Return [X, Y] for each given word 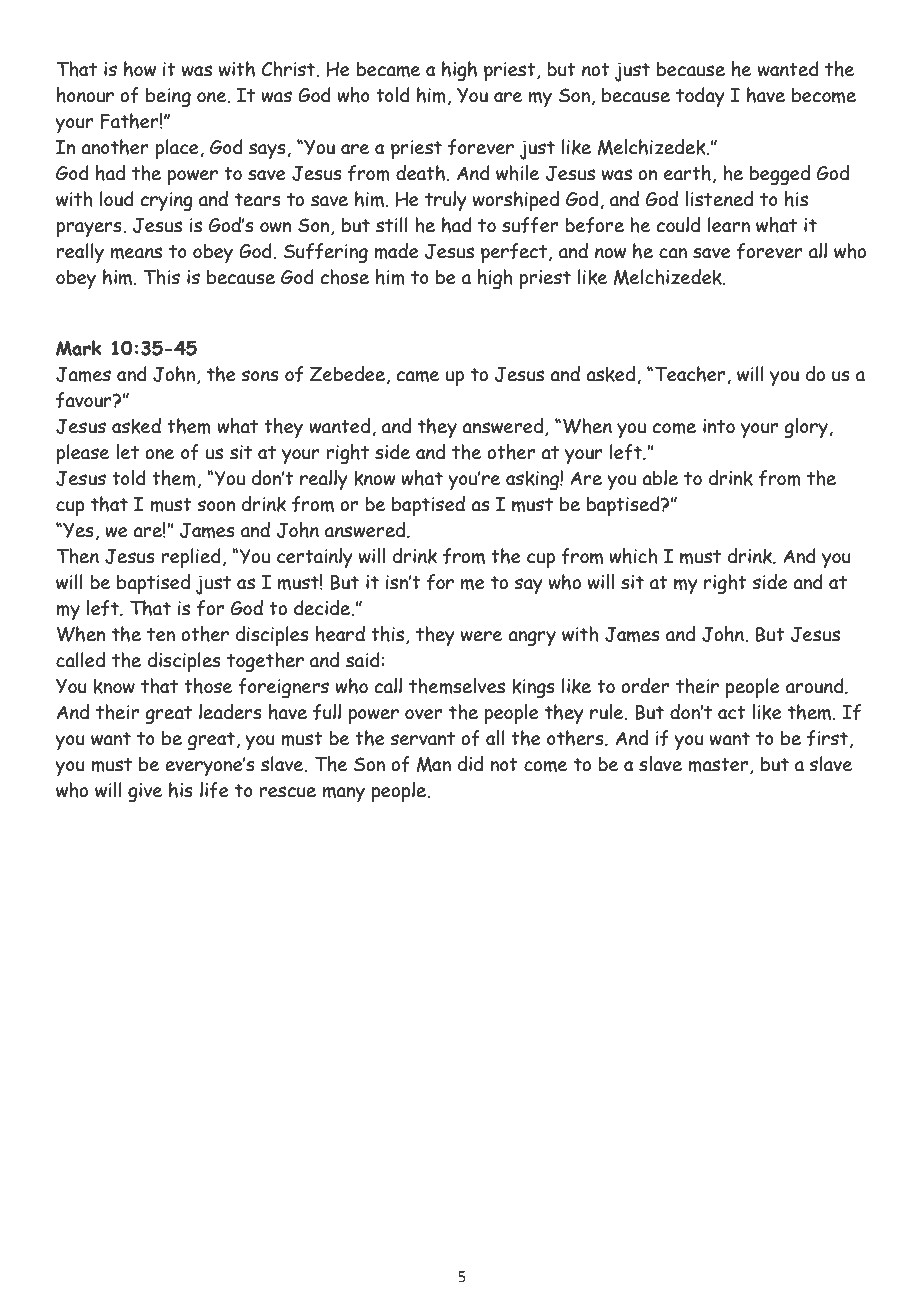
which [633, 556]
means [136, 253]
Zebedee [347, 374]
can [673, 253]
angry [532, 639]
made [396, 251]
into [719, 426]
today [700, 97]
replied [191, 558]
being [168, 98]
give [145, 793]
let [127, 452]
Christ [289, 69]
